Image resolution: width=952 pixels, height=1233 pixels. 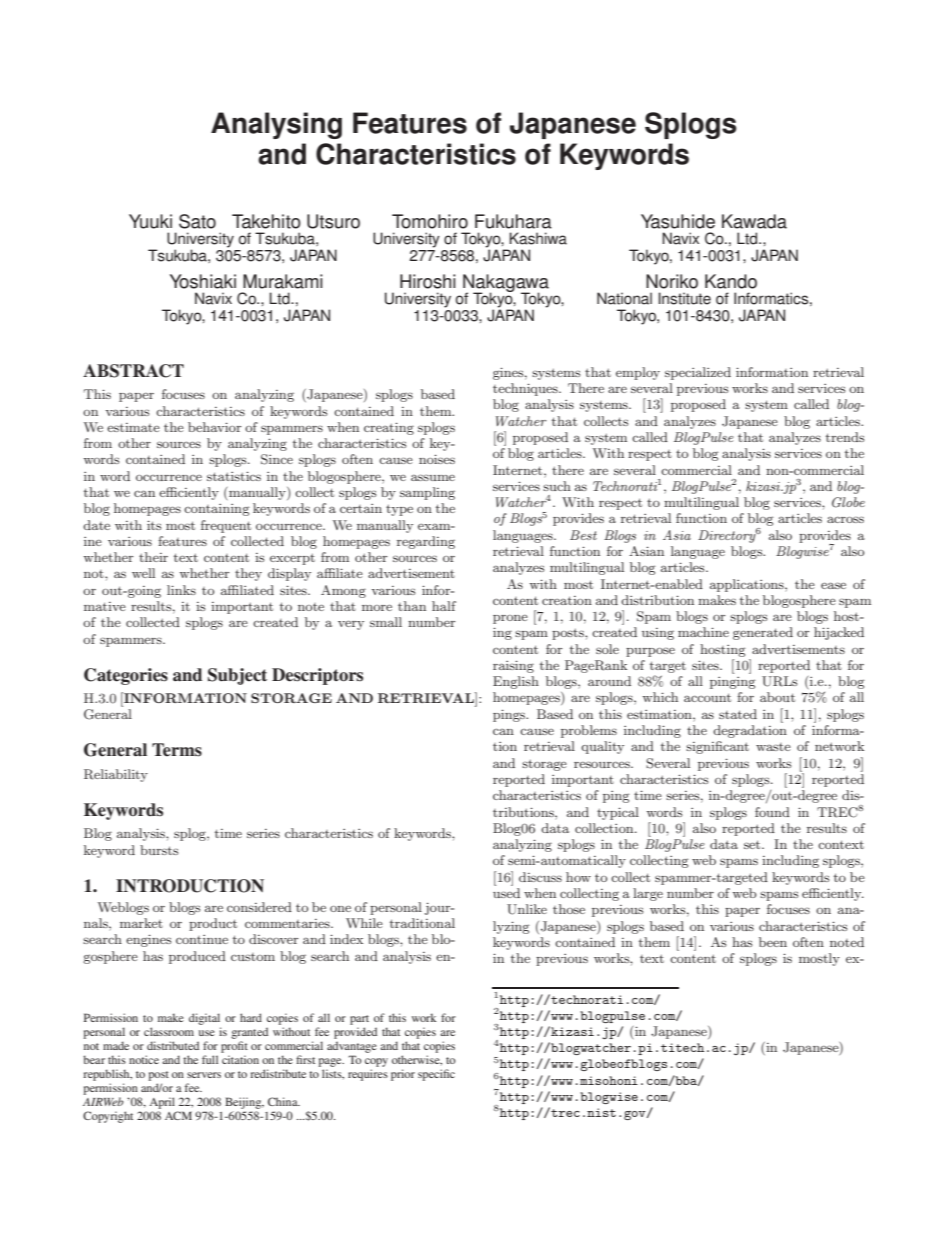 What do you see at coordinates (181, 590) in the screenshot?
I see `links` at bounding box center [181, 590].
